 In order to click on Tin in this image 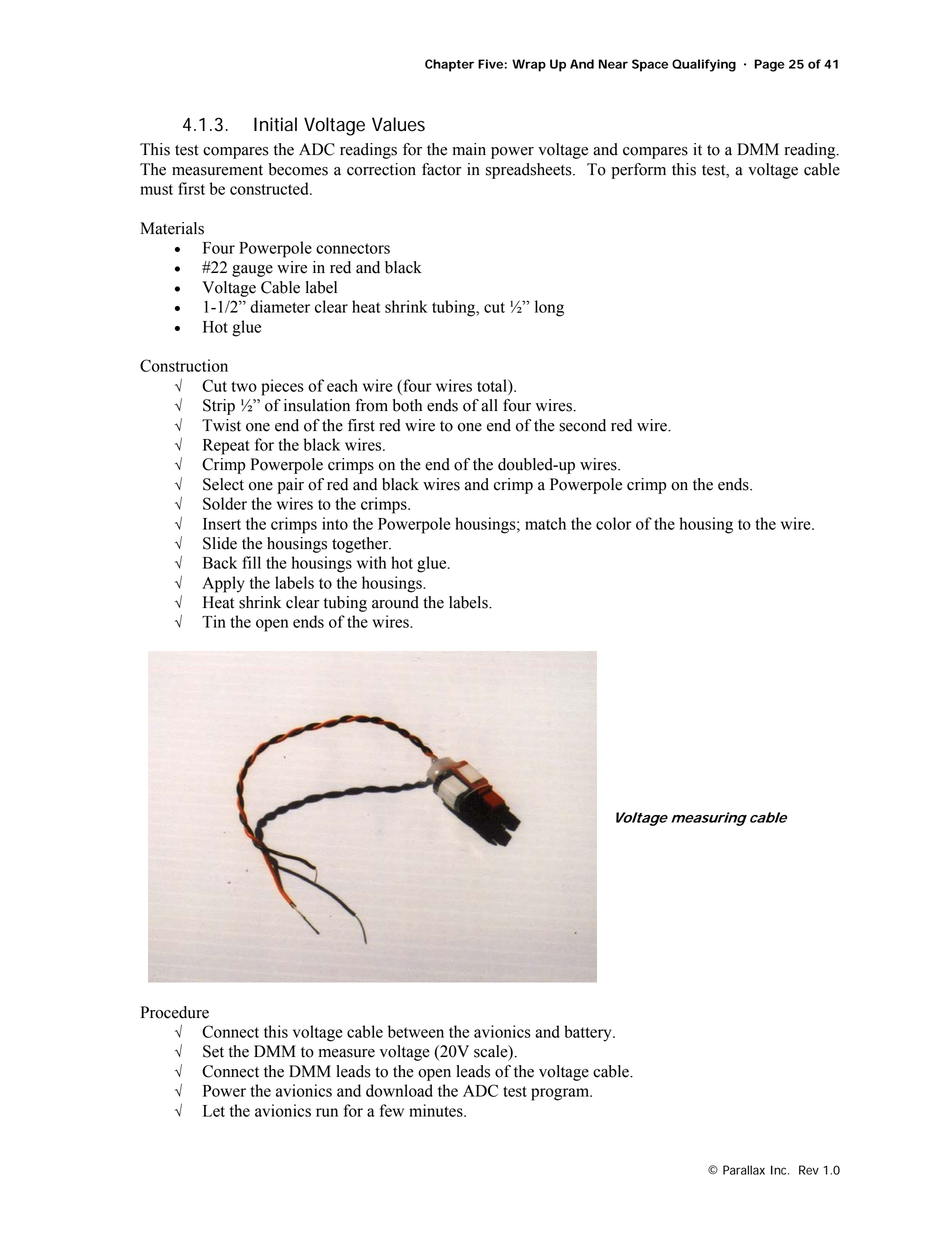, I will do `click(214, 621)`.
